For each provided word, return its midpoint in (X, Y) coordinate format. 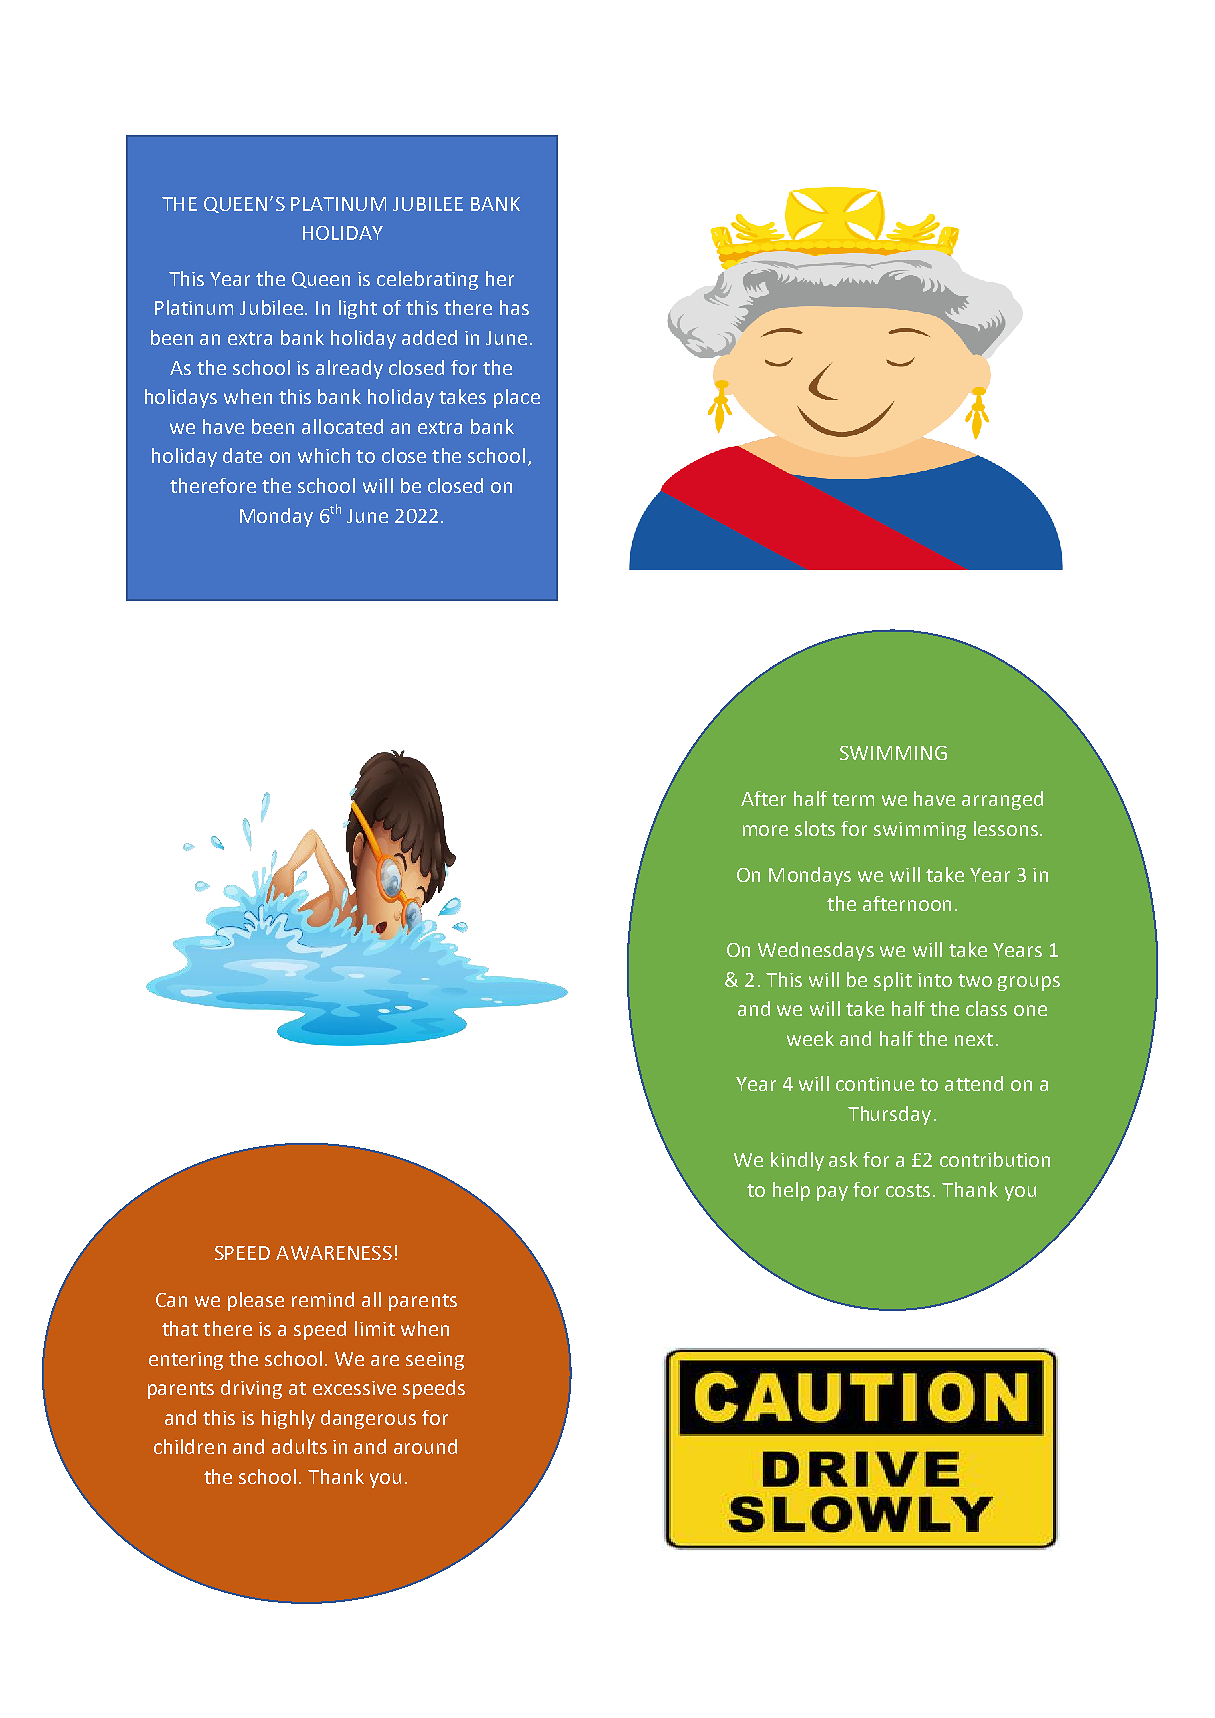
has (514, 307)
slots (815, 828)
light (358, 309)
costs (910, 1190)
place (517, 398)
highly (288, 1419)
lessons (1006, 828)
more (765, 830)
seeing (435, 1361)
